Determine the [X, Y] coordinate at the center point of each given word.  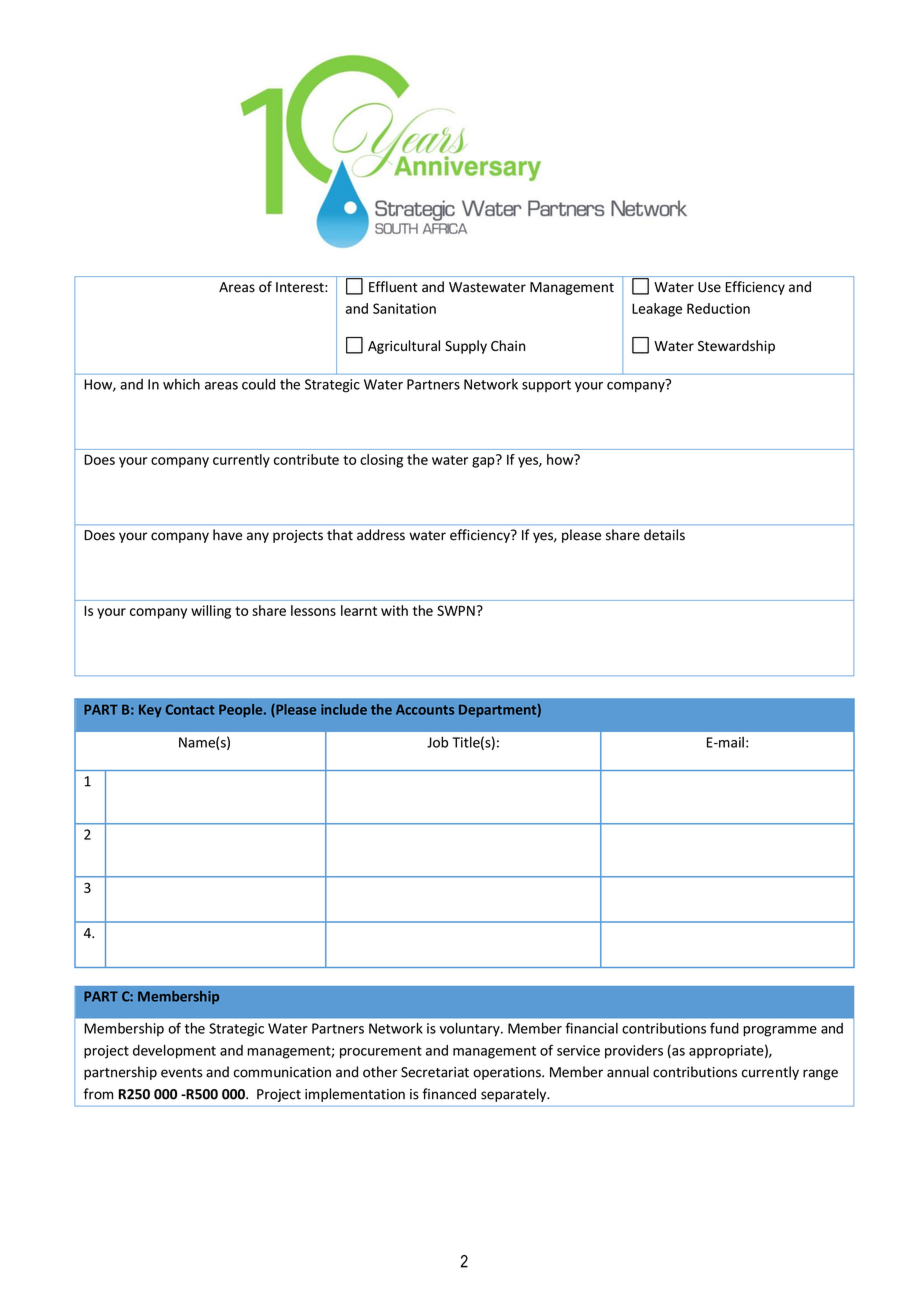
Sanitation [404, 308]
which [181, 384]
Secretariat [435, 1072]
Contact [190, 709]
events [182, 1073]
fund [724, 1028]
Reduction [718, 308]
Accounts [425, 709]
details [664, 535]
